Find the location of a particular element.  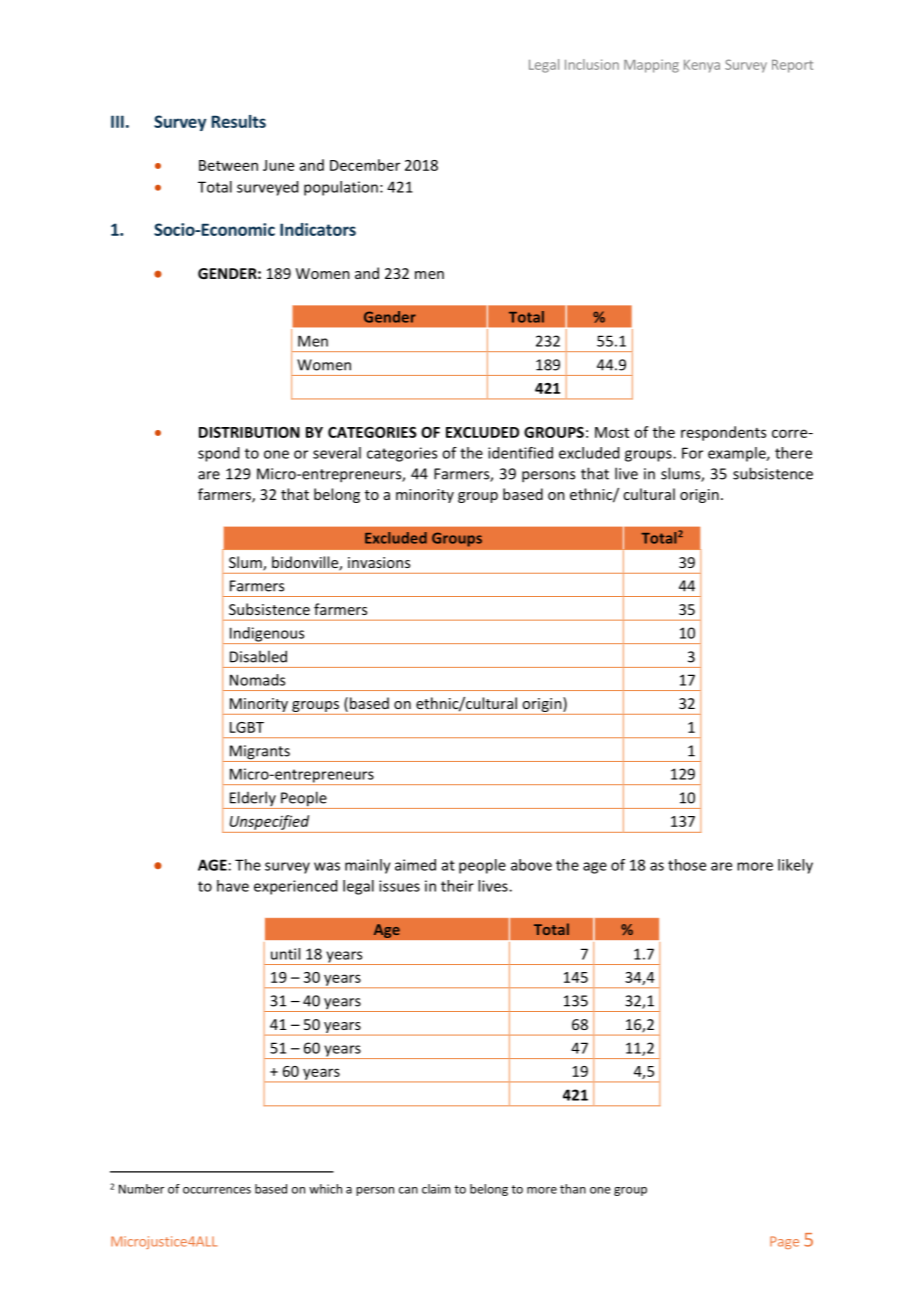

Page is located at coordinates (784, 1242).
